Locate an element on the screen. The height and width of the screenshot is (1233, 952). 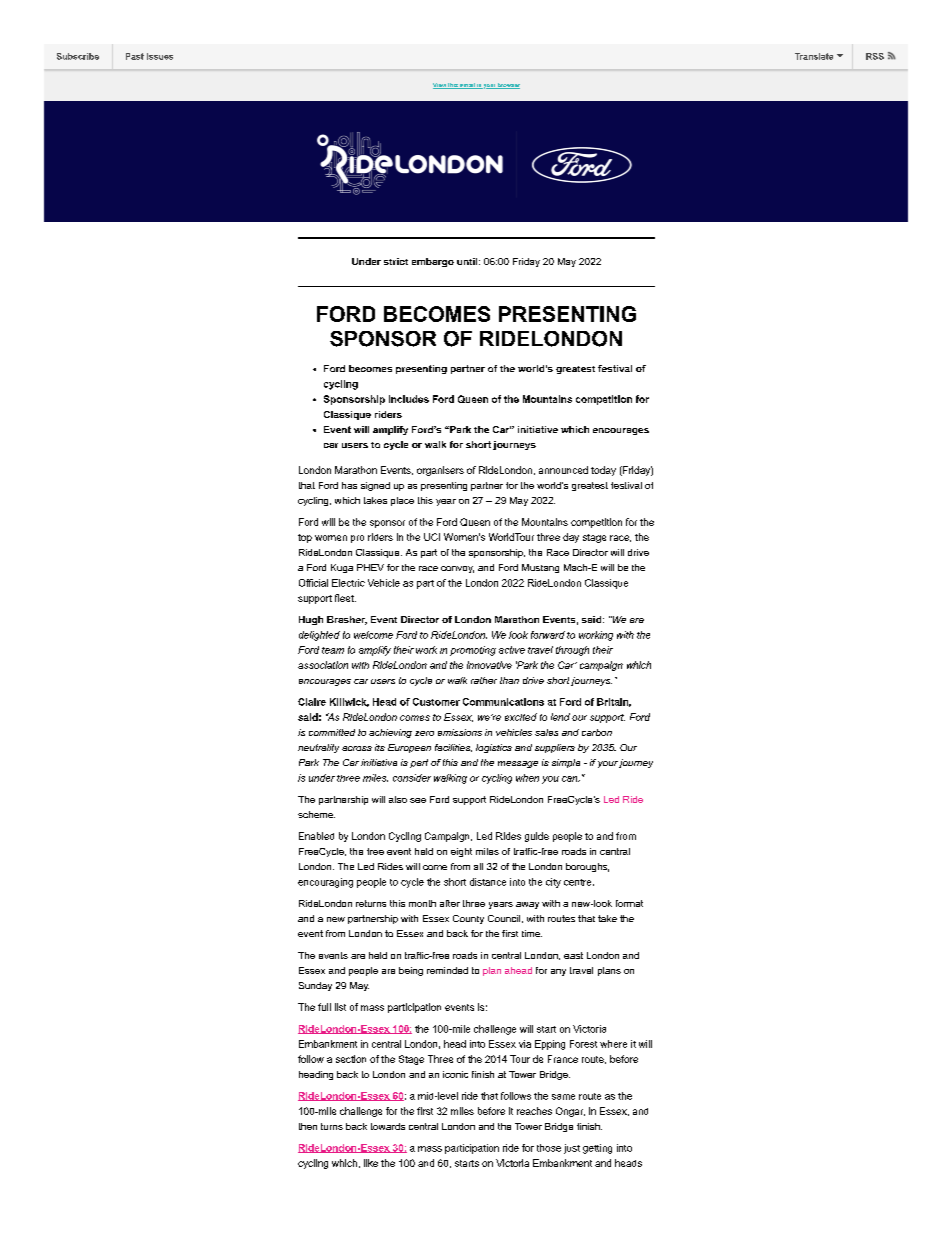
getting is located at coordinates (597, 1149).
